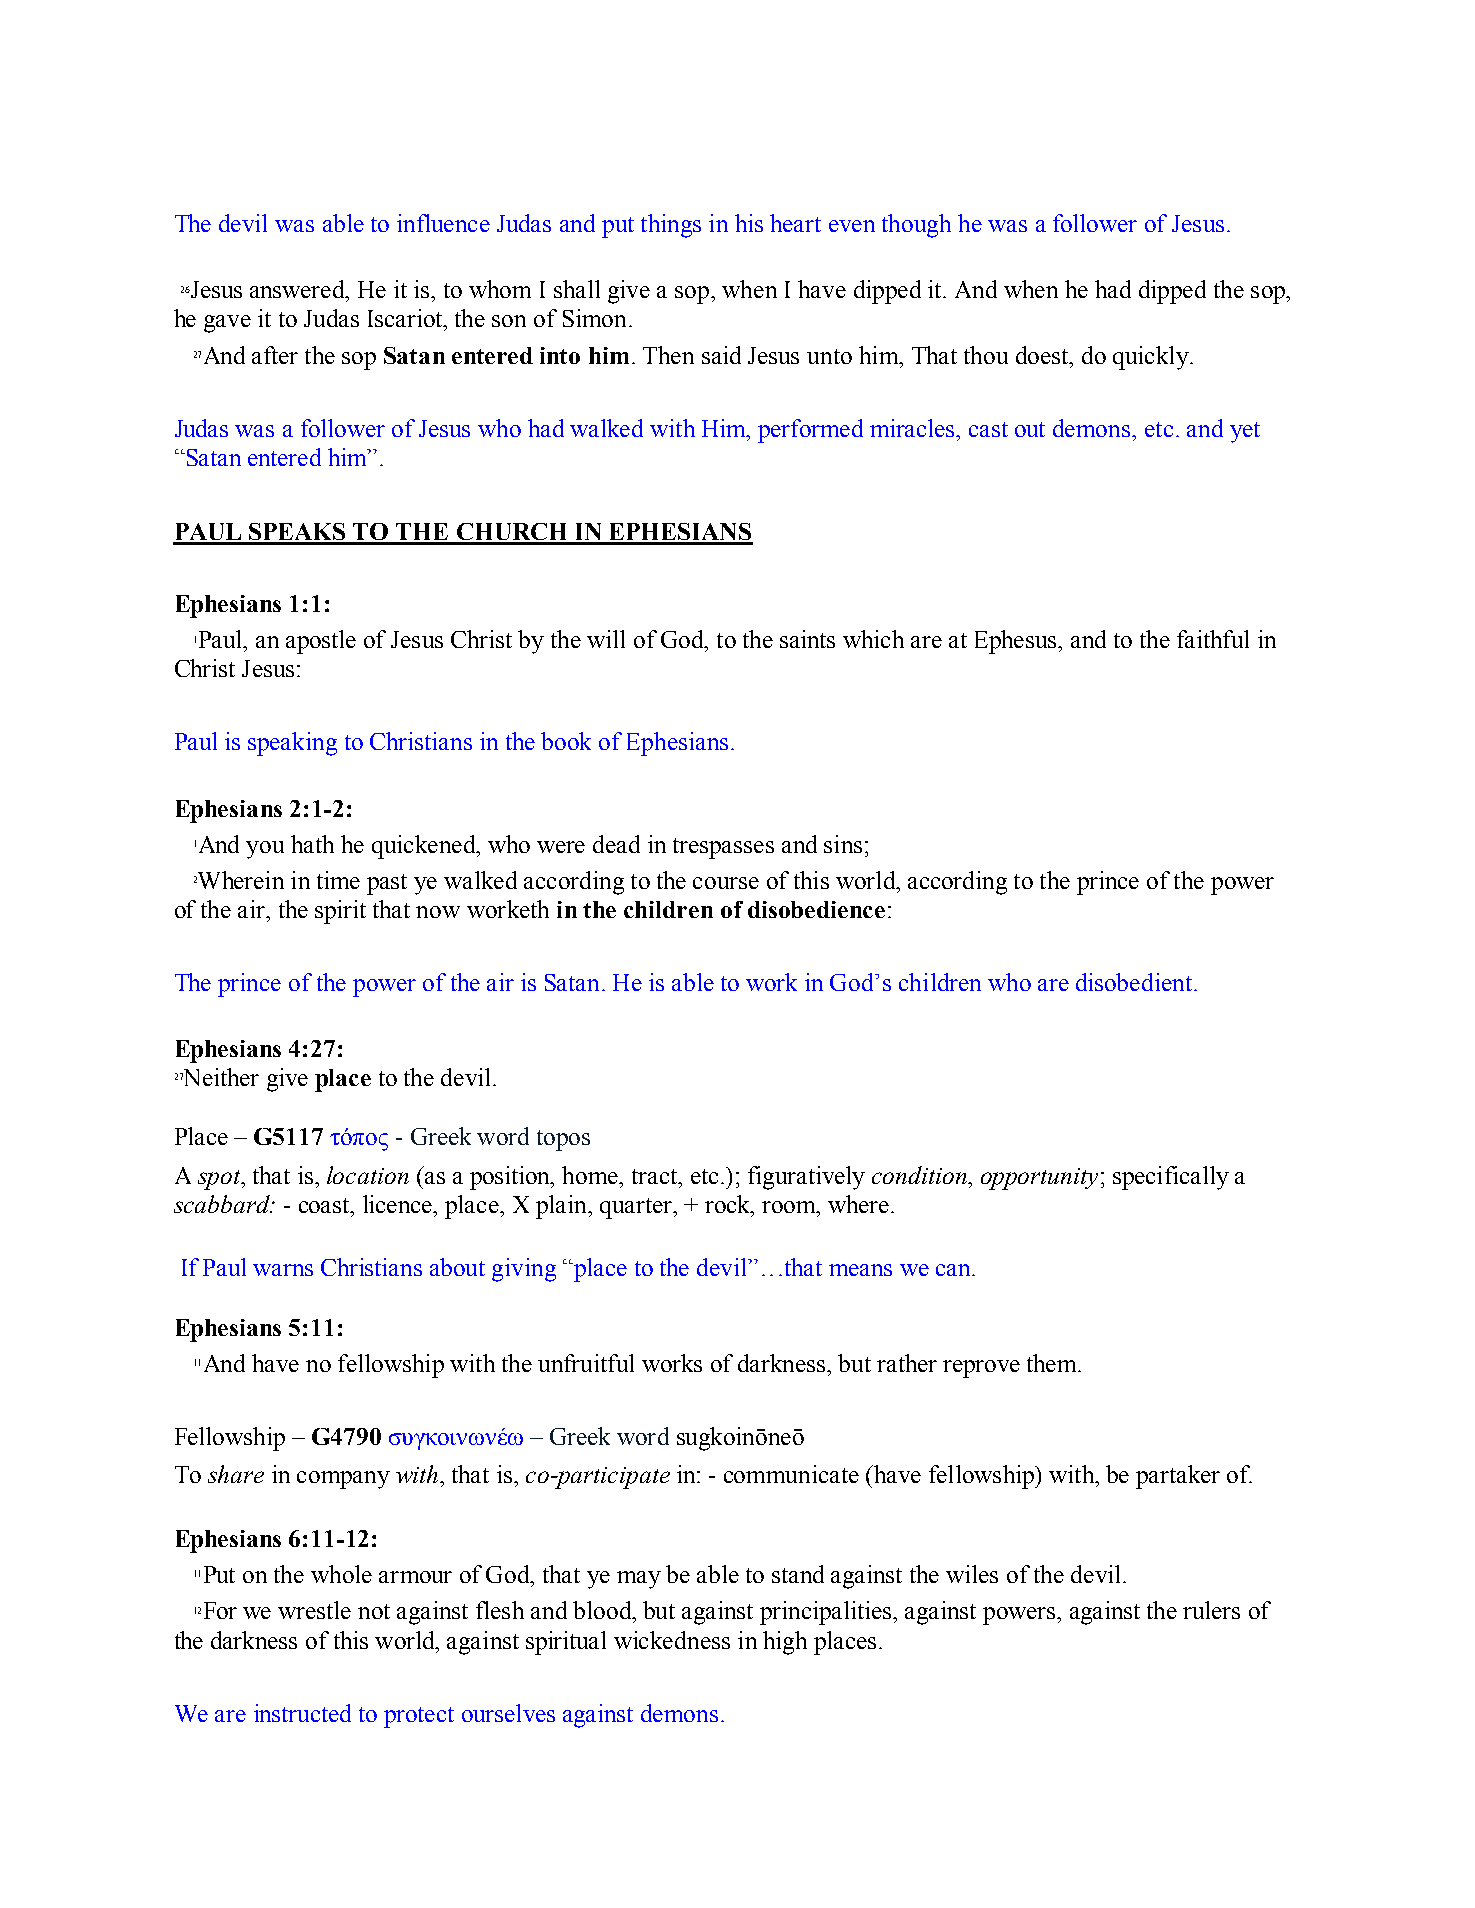 This screenshot has height=1908, width=1475. I want to click on faithful, so click(1213, 639).
